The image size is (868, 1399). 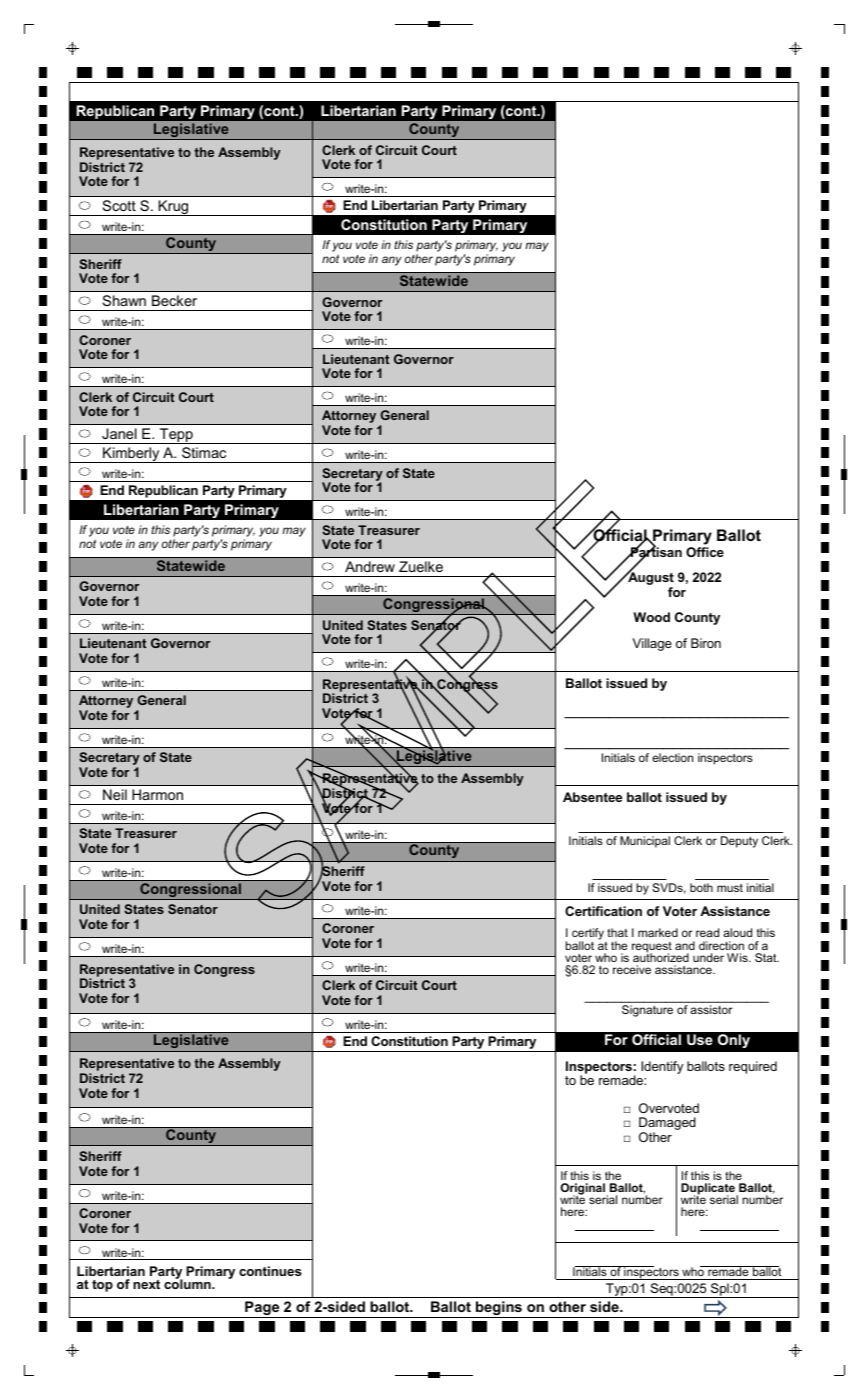 What do you see at coordinates (661, 956) in the image?
I see `authorized` at bounding box center [661, 956].
